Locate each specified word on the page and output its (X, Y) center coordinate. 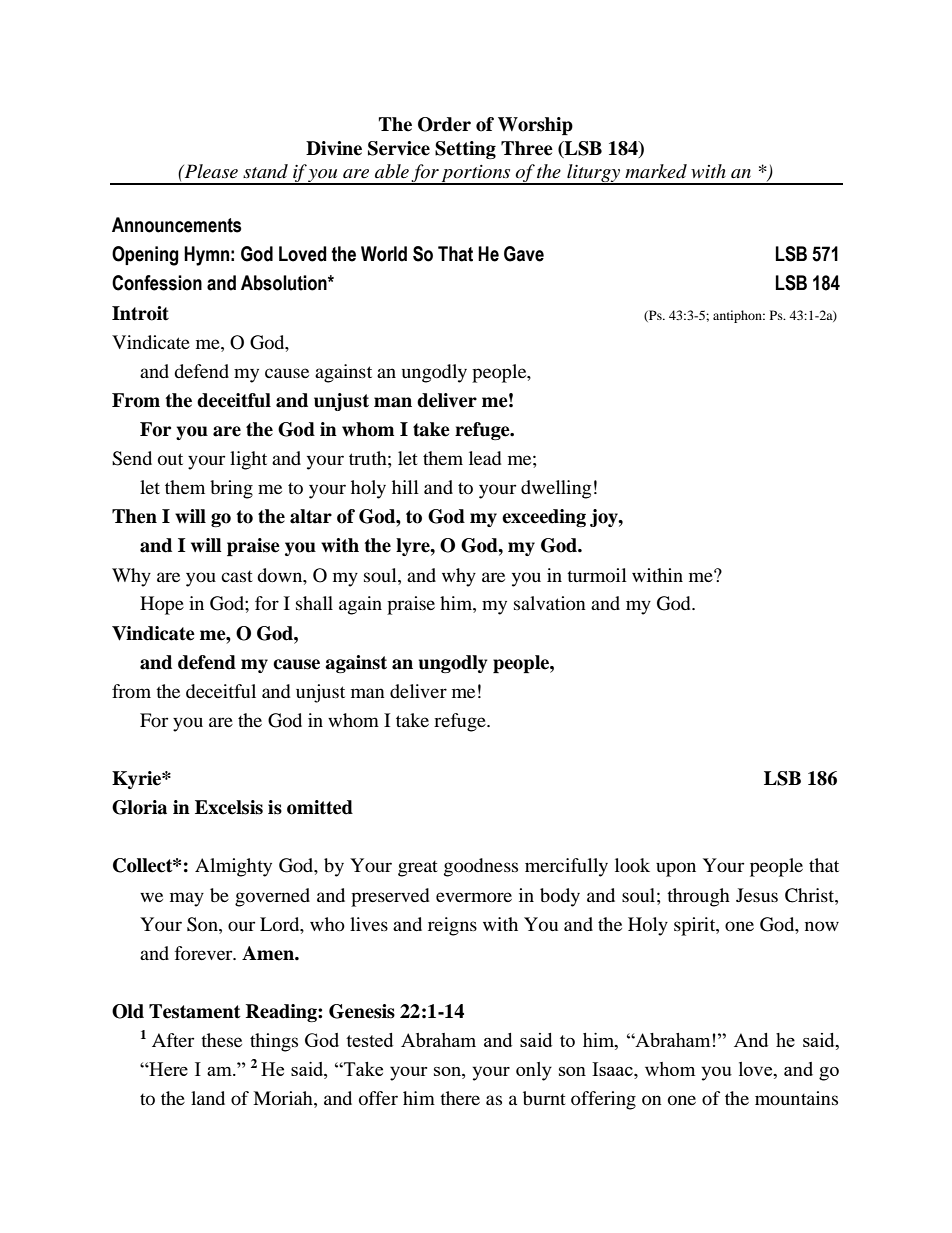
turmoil (597, 575)
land (208, 1098)
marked (656, 171)
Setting (465, 150)
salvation (550, 603)
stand (265, 171)
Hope (162, 605)
